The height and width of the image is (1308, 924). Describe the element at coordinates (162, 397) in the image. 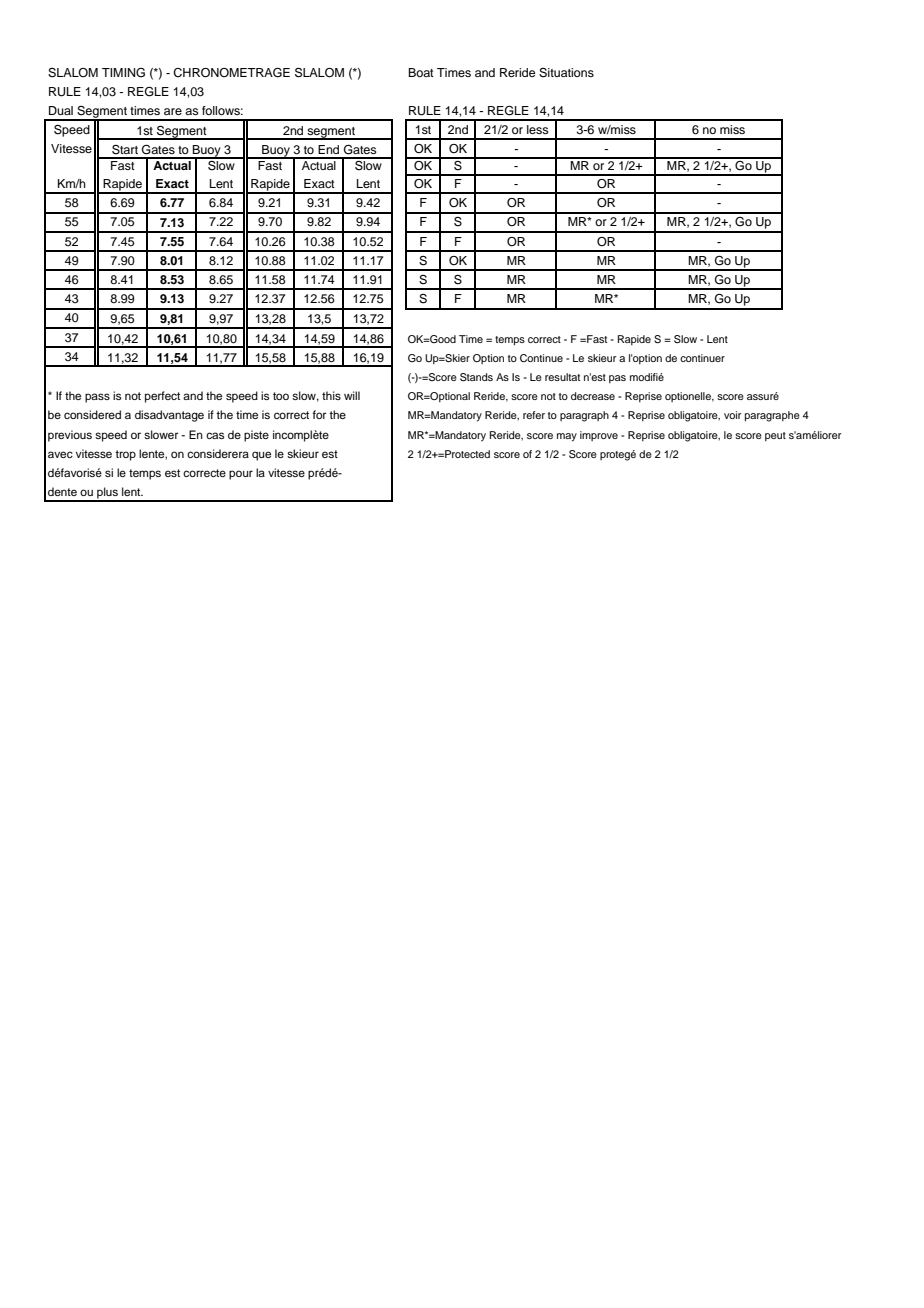

I see `perfect` at that location.
